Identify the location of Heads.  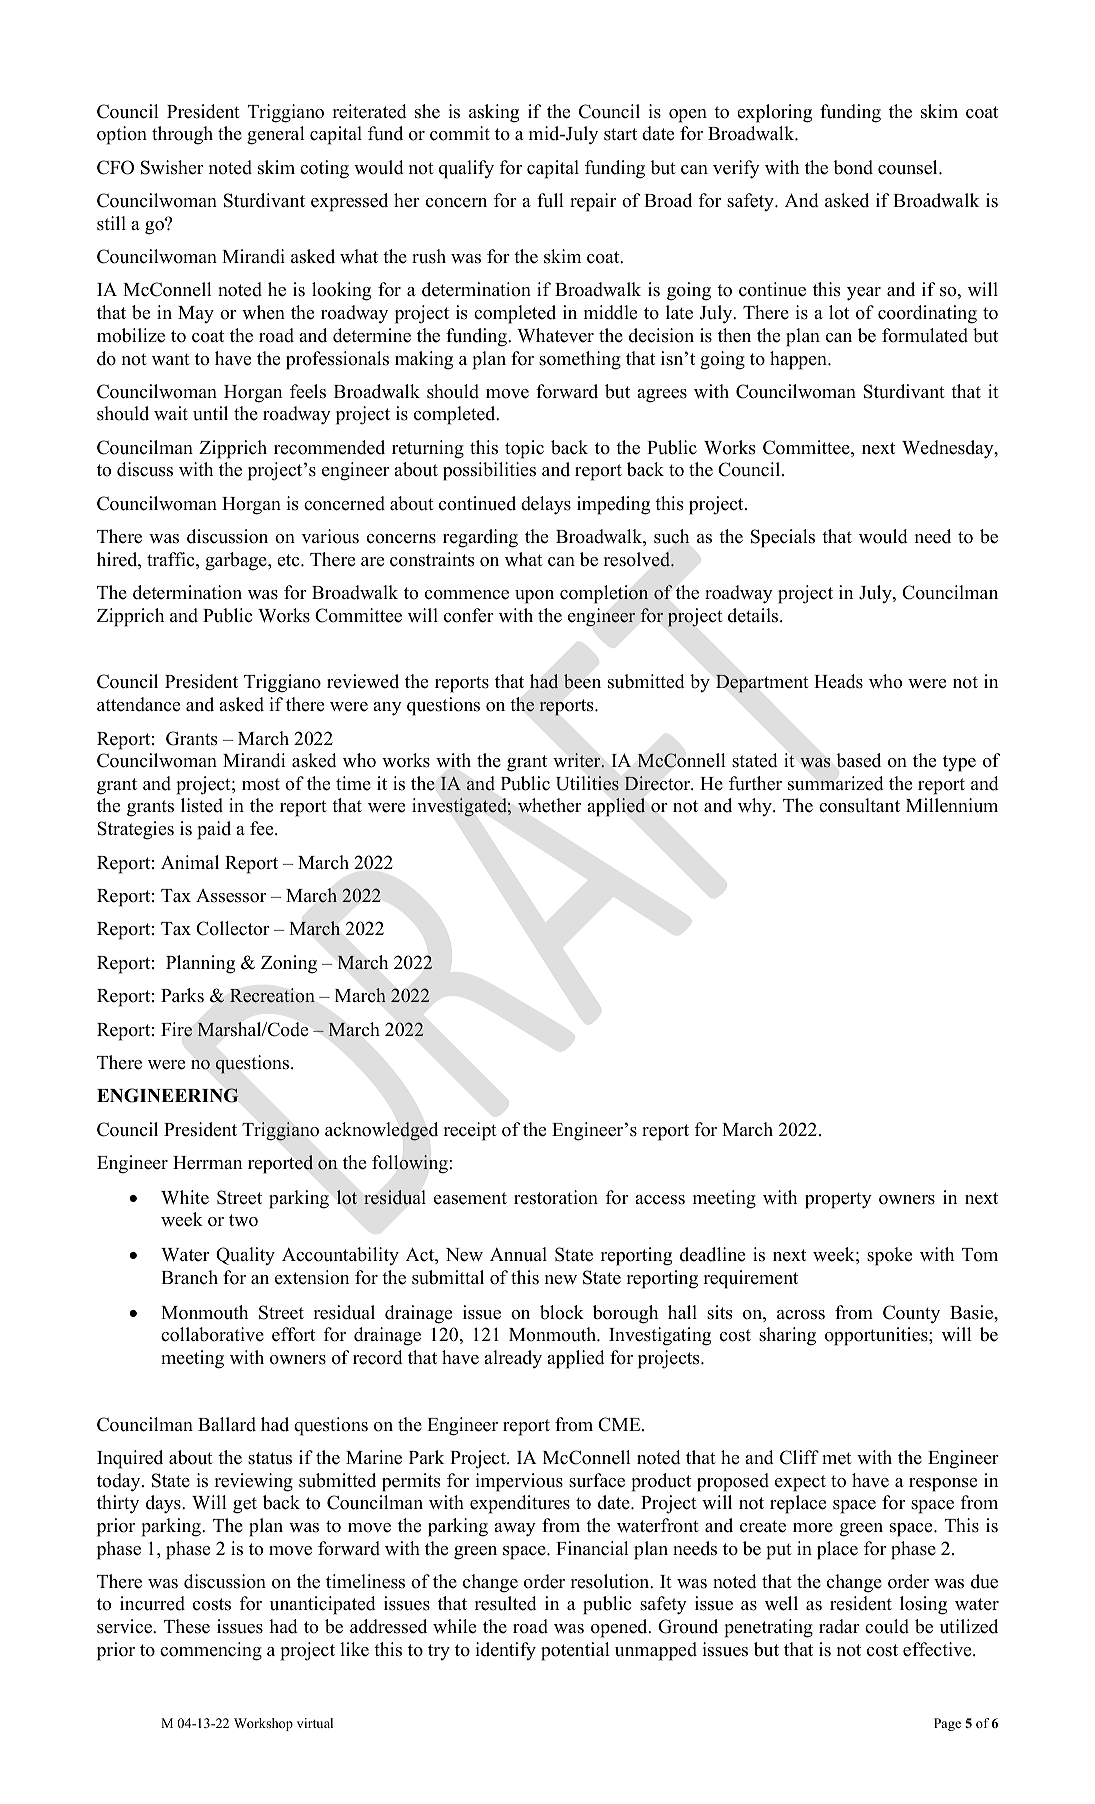
(838, 681).
